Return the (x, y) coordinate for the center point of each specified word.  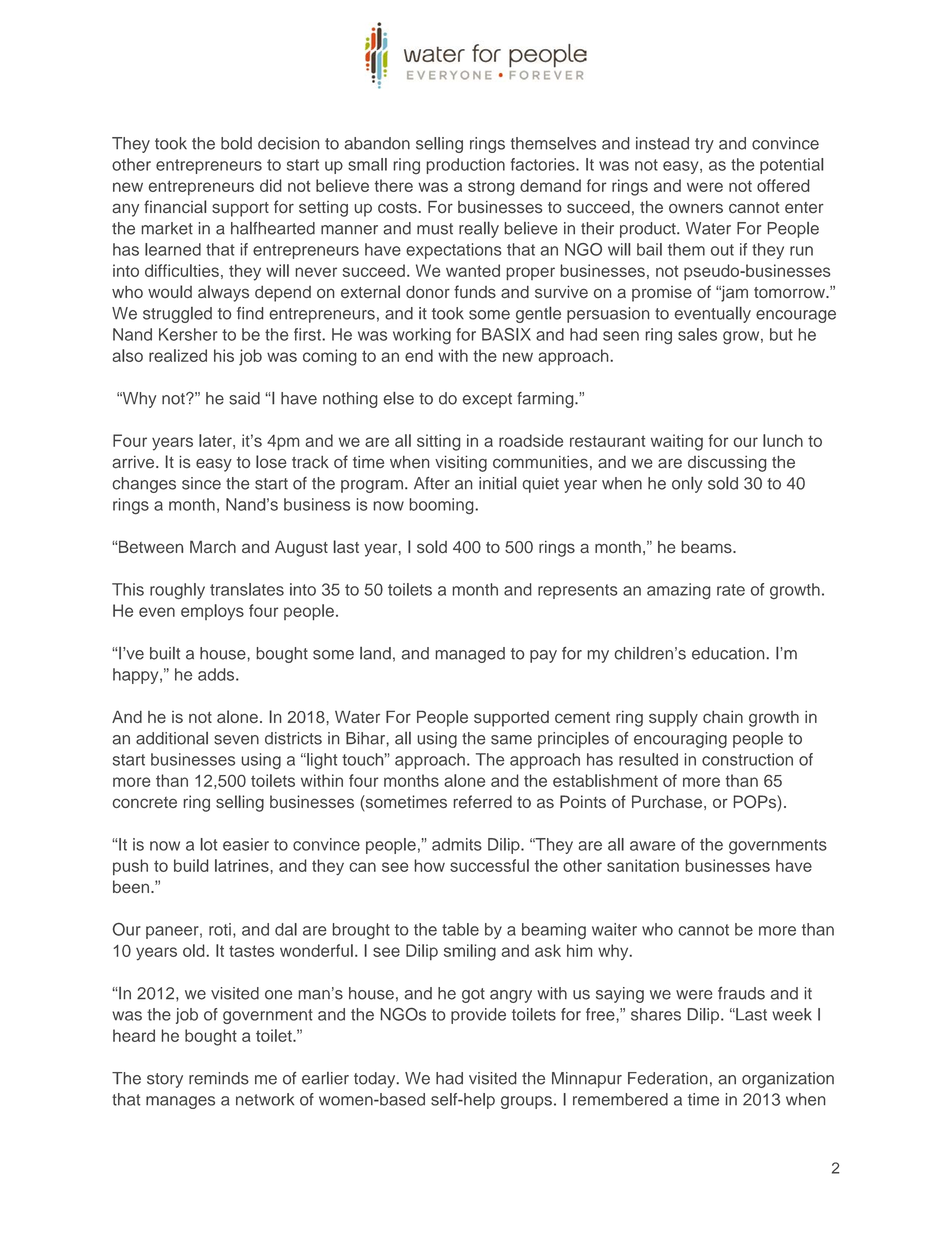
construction (747, 759)
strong (491, 188)
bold (236, 143)
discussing (727, 464)
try (704, 145)
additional (172, 738)
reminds (219, 1078)
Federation (667, 1078)
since (201, 483)
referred (483, 801)
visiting (461, 464)
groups (526, 1102)
